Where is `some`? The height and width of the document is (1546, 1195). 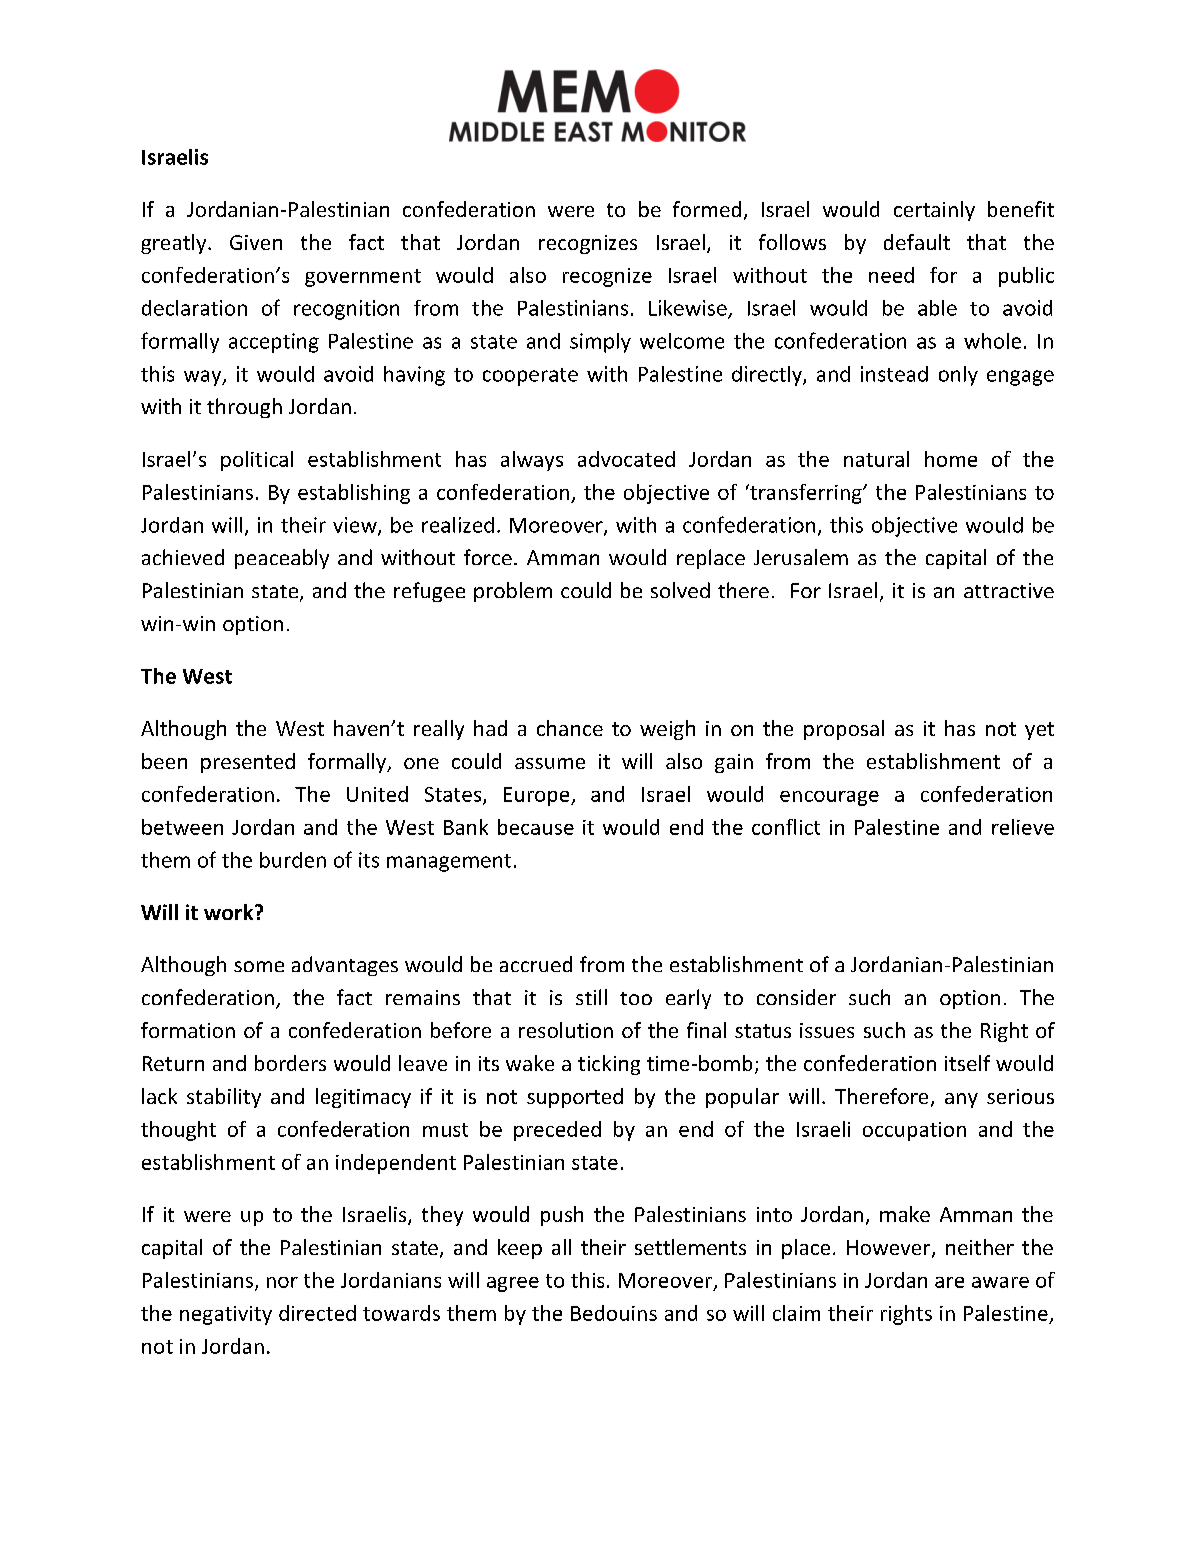 some is located at coordinates (259, 966).
